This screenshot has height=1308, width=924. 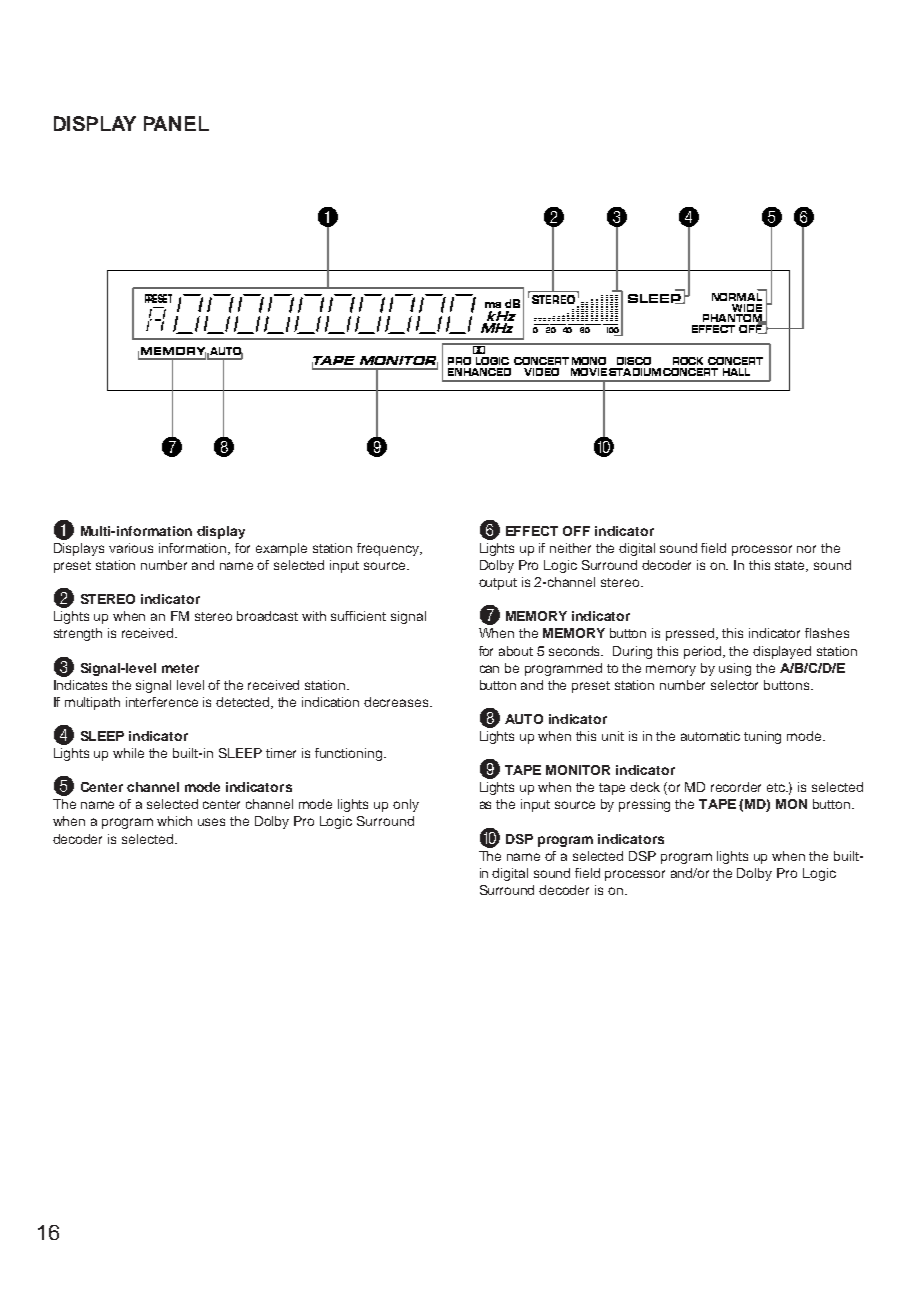 What do you see at coordinates (791, 566) in the screenshot?
I see `state` at bounding box center [791, 566].
